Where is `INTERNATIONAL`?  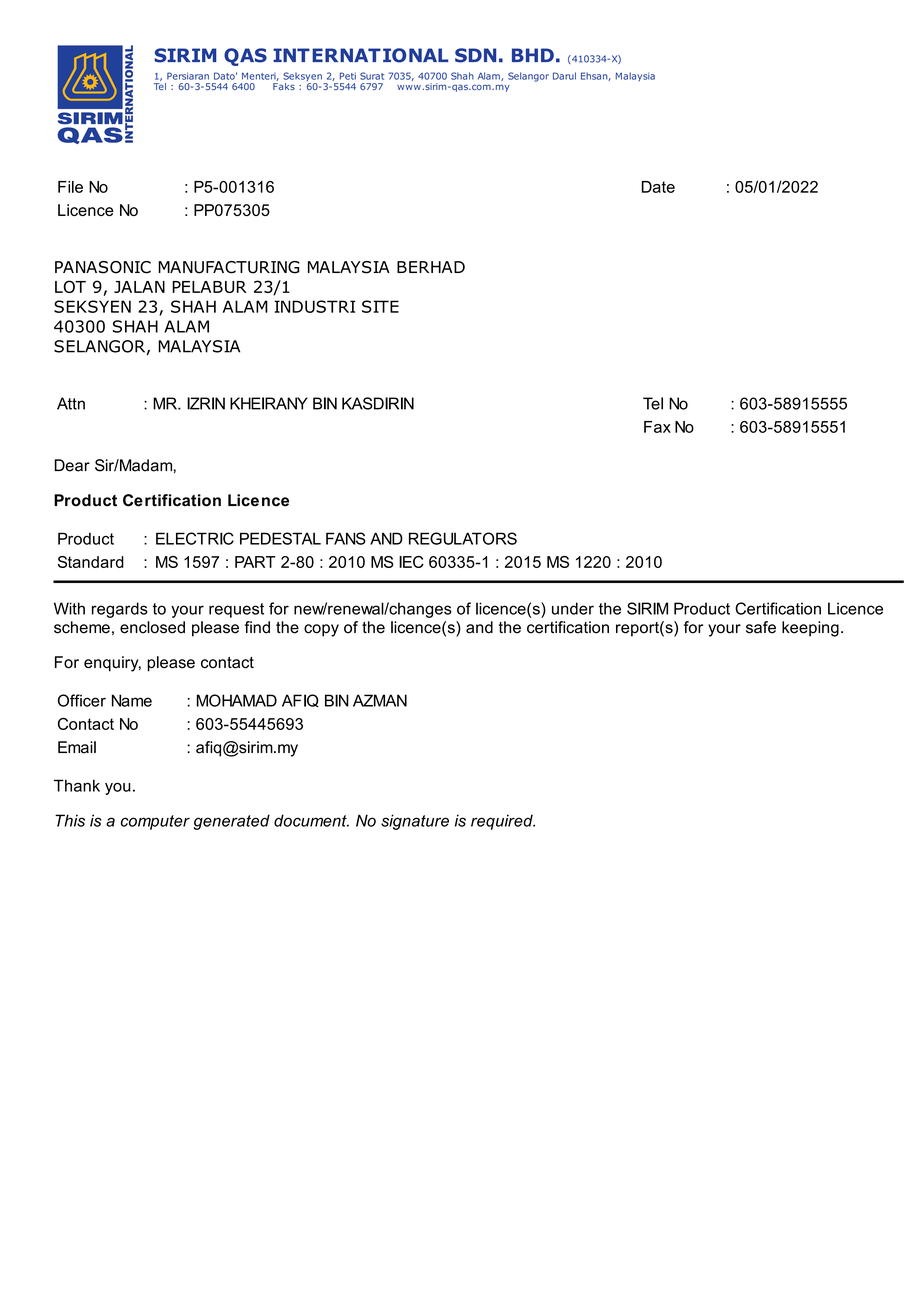 INTERNATIONAL is located at coordinates (361, 55).
